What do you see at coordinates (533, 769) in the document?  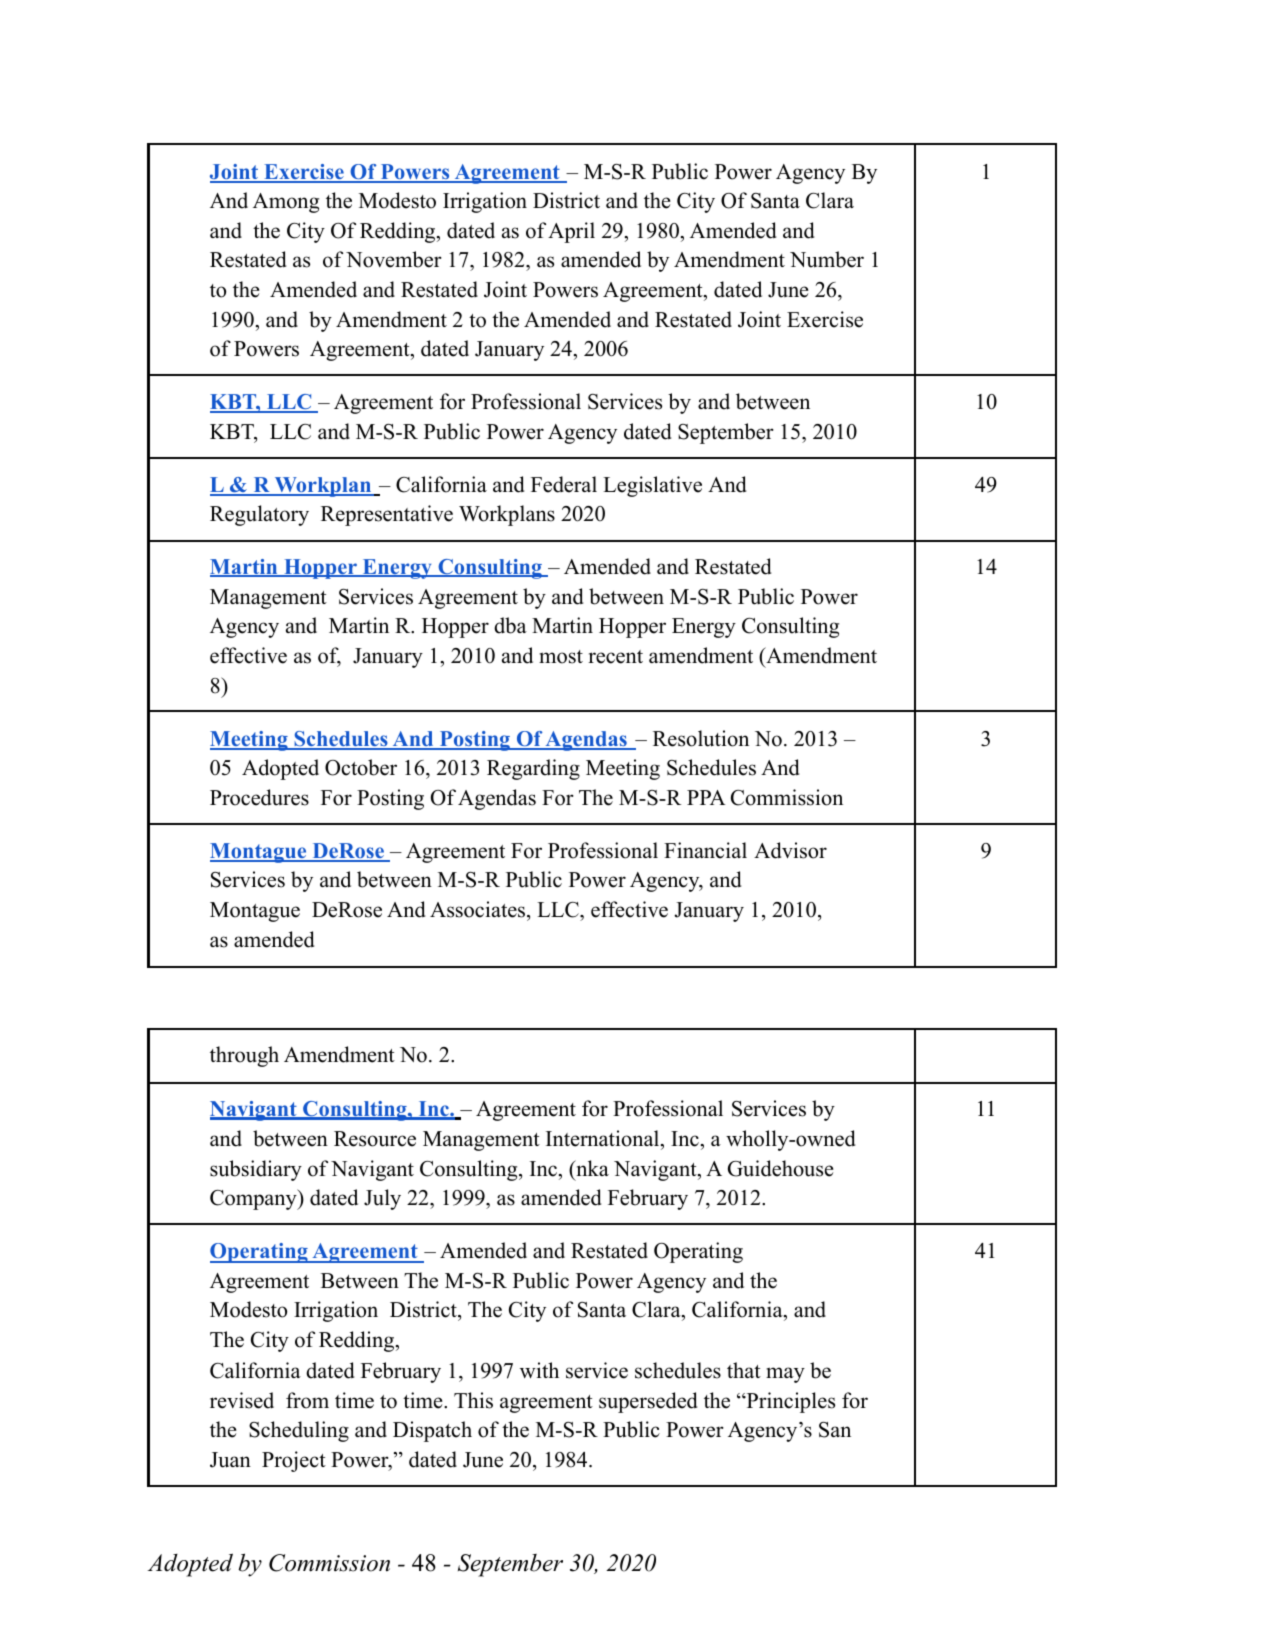 I see `Regarding` at bounding box center [533, 769].
